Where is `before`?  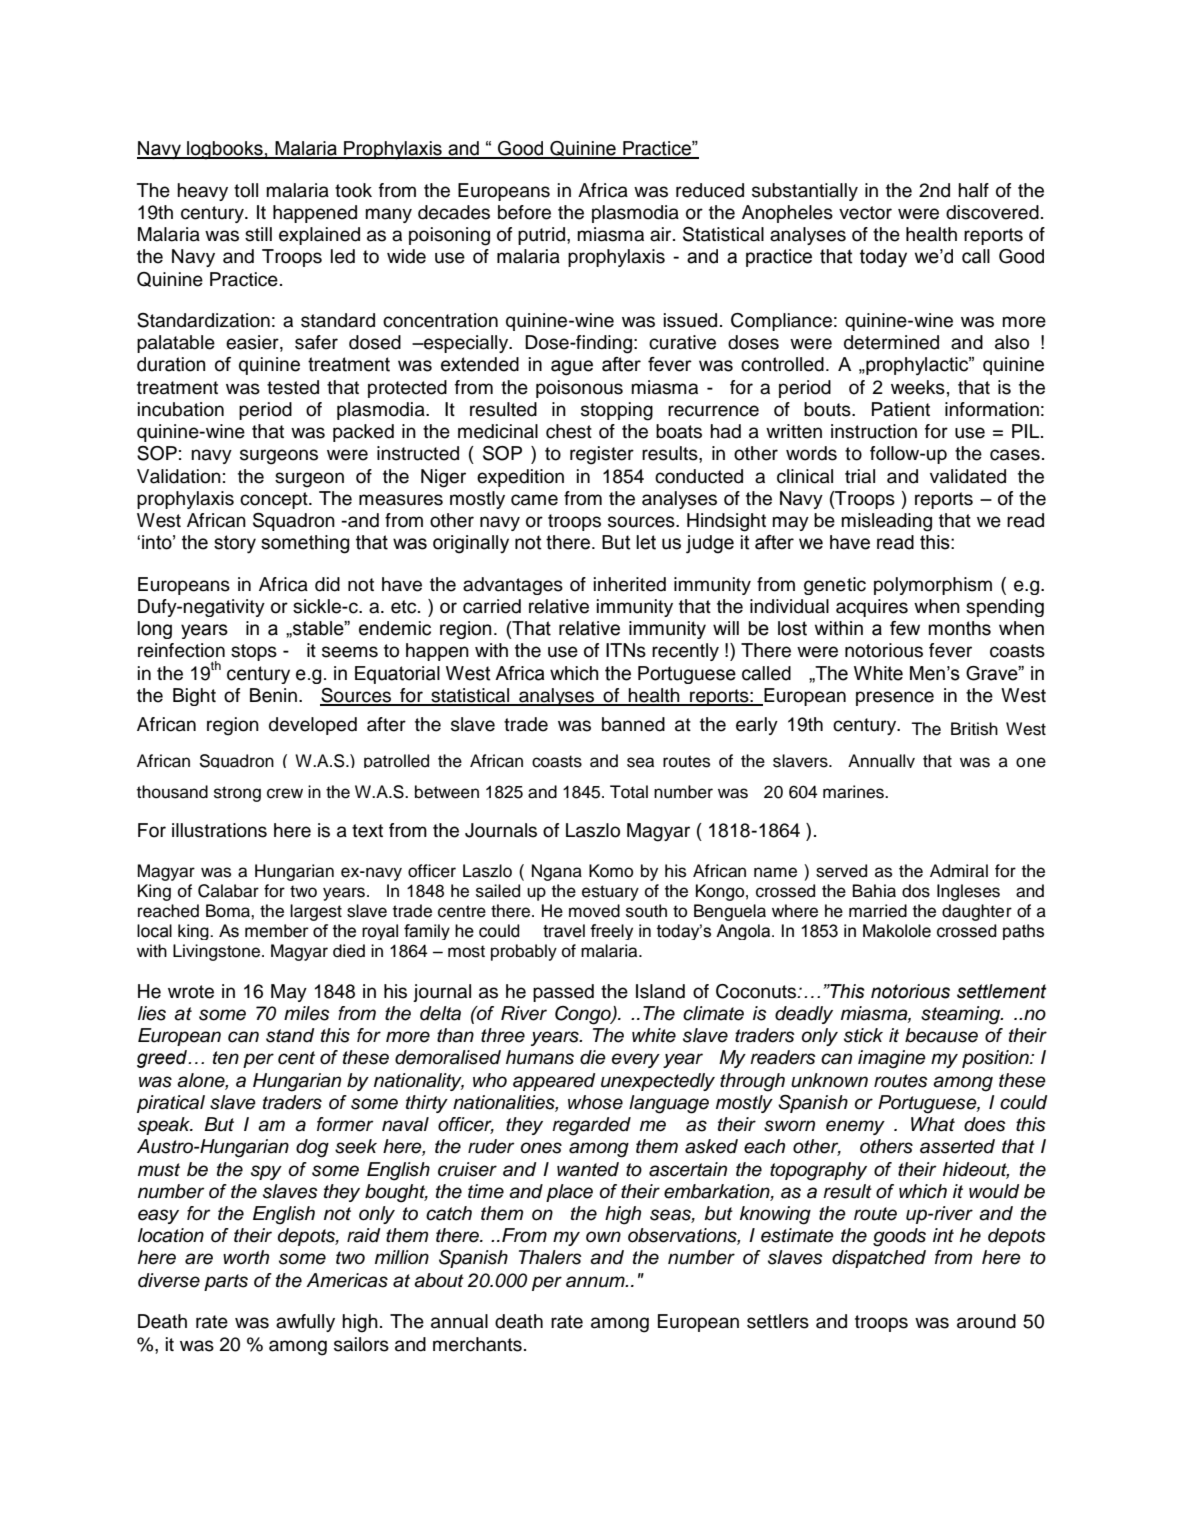 before is located at coordinates (524, 212).
